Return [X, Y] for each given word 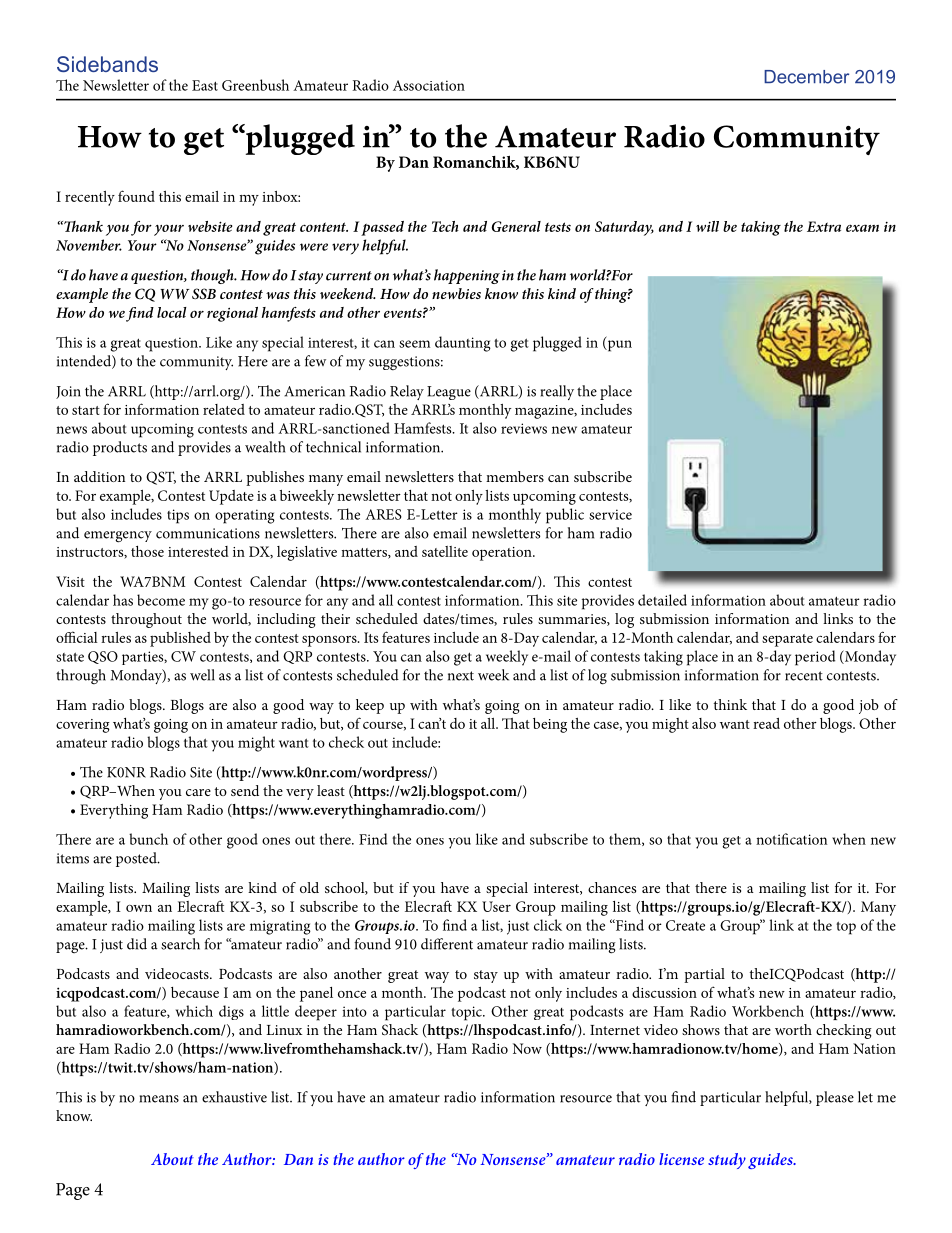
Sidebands [107, 64]
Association [429, 85]
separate [787, 640]
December [806, 77]
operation [503, 554]
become [161, 600]
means [159, 1099]
